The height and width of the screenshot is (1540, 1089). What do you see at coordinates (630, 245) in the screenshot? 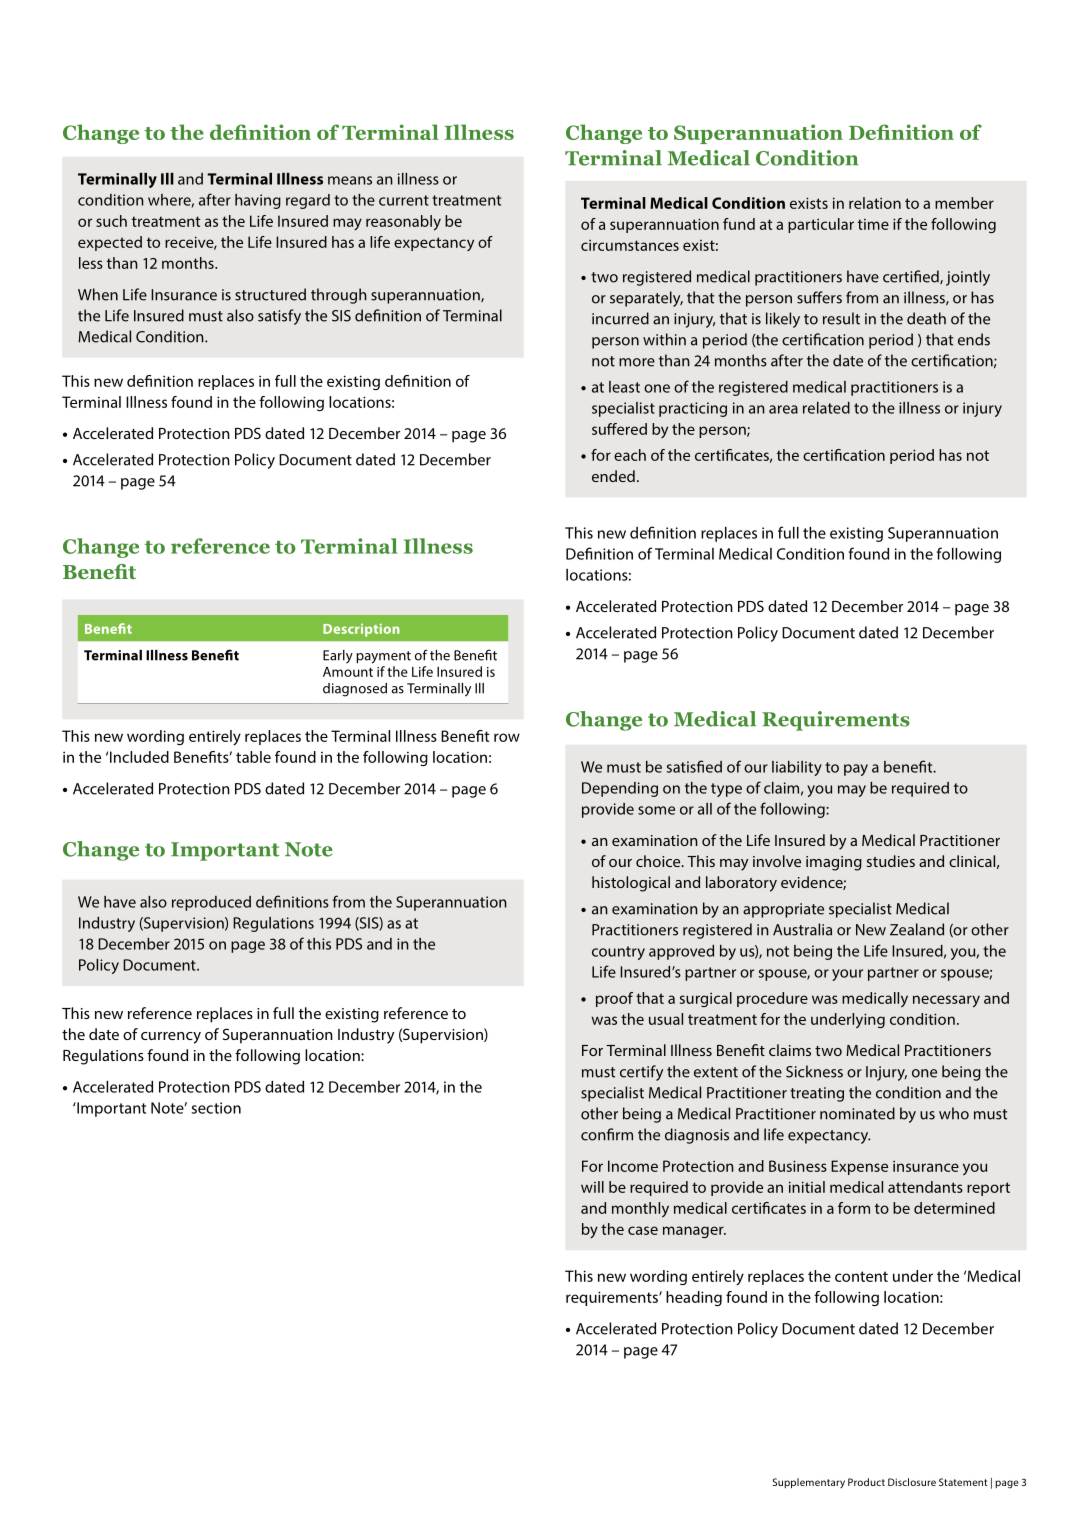
I see `circumstances` at bounding box center [630, 245].
